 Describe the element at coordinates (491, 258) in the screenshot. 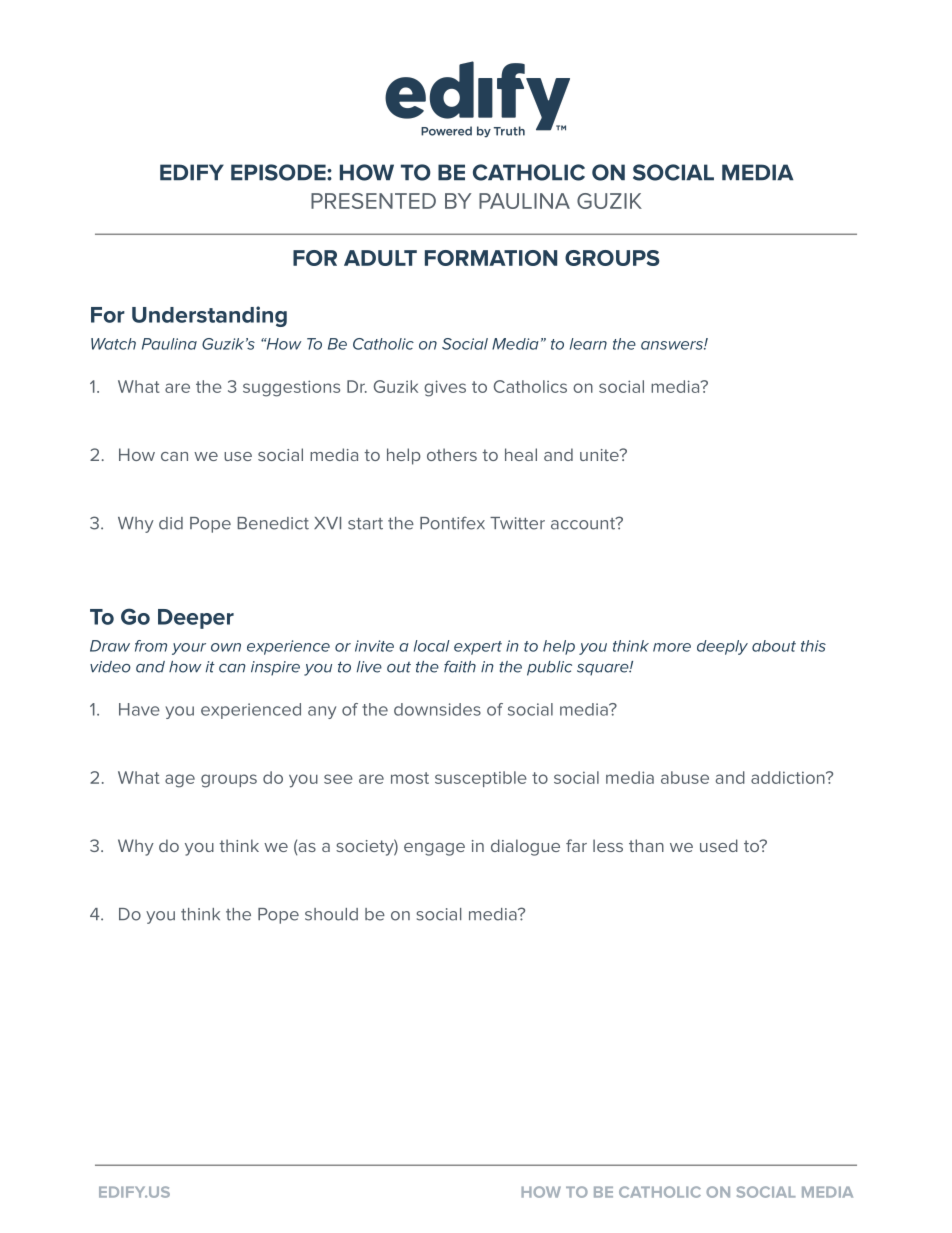

I see `FORMATION` at that location.
